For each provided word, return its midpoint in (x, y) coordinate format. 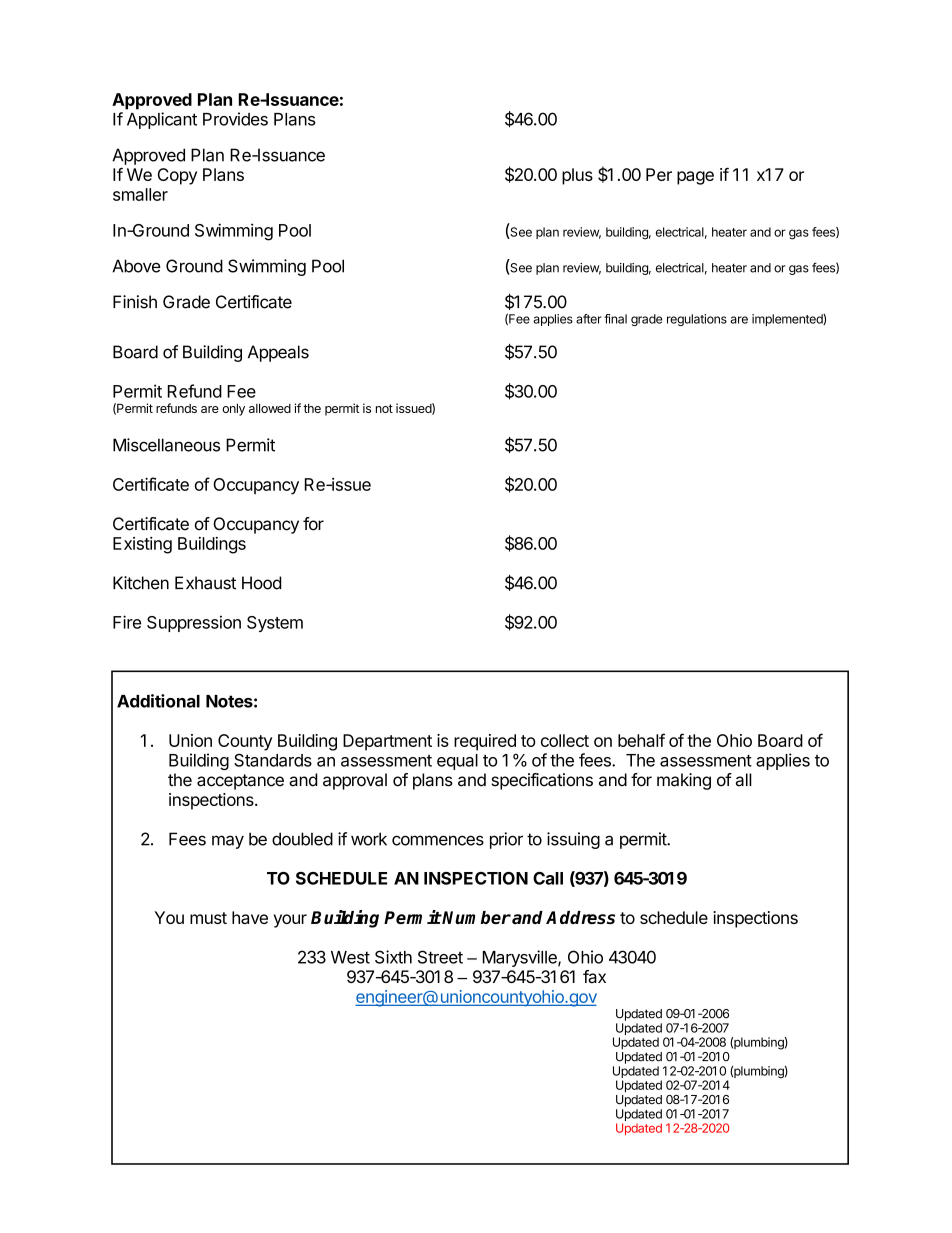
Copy (177, 176)
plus (577, 176)
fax (594, 976)
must (208, 918)
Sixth (393, 957)
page (695, 178)
